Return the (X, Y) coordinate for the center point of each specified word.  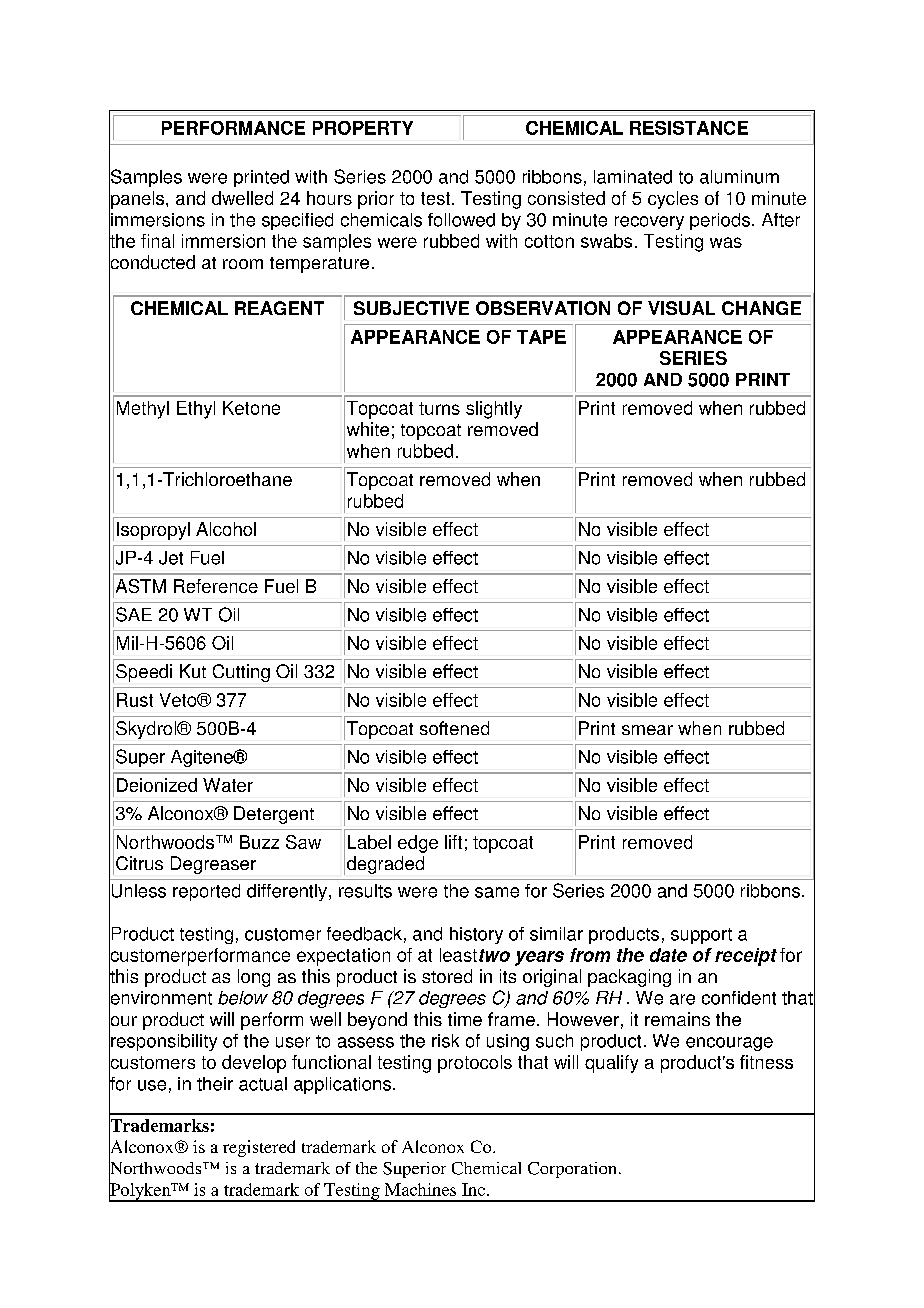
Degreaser (213, 865)
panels (138, 200)
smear (647, 730)
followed (461, 220)
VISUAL (681, 308)
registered (259, 1148)
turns (439, 408)
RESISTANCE (689, 128)
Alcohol (226, 529)
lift (453, 842)
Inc (473, 1189)
